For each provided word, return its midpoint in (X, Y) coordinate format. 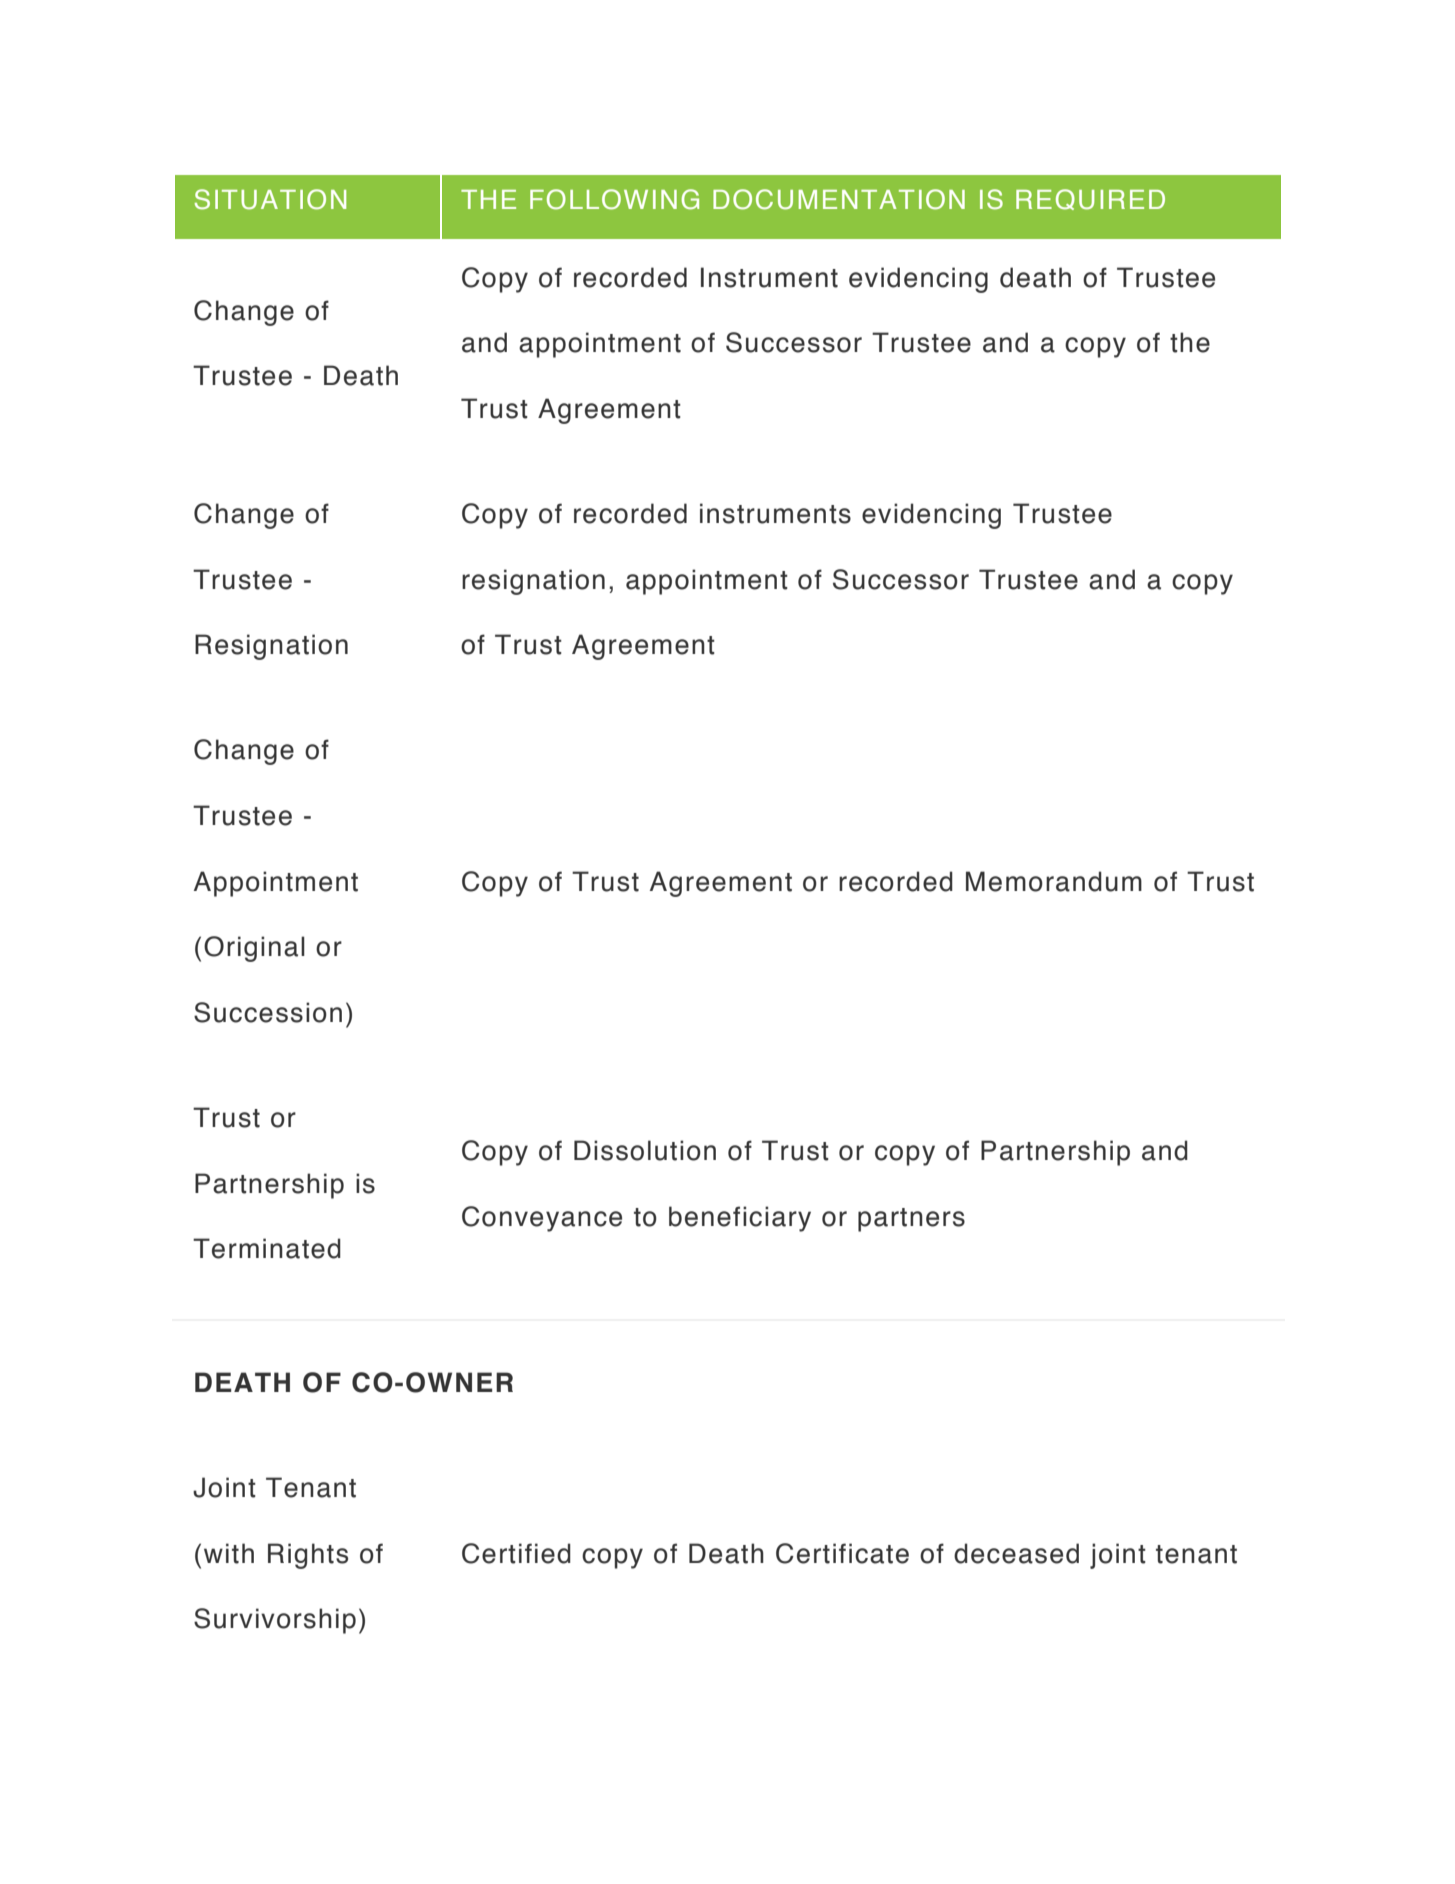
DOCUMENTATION (839, 199)
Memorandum (1054, 881)
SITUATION (270, 199)
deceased (1016, 1553)
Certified (516, 1553)
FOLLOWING (614, 199)
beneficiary (740, 1219)
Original (254, 949)
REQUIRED (1090, 199)
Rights (308, 1556)
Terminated (267, 1248)
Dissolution (645, 1150)
